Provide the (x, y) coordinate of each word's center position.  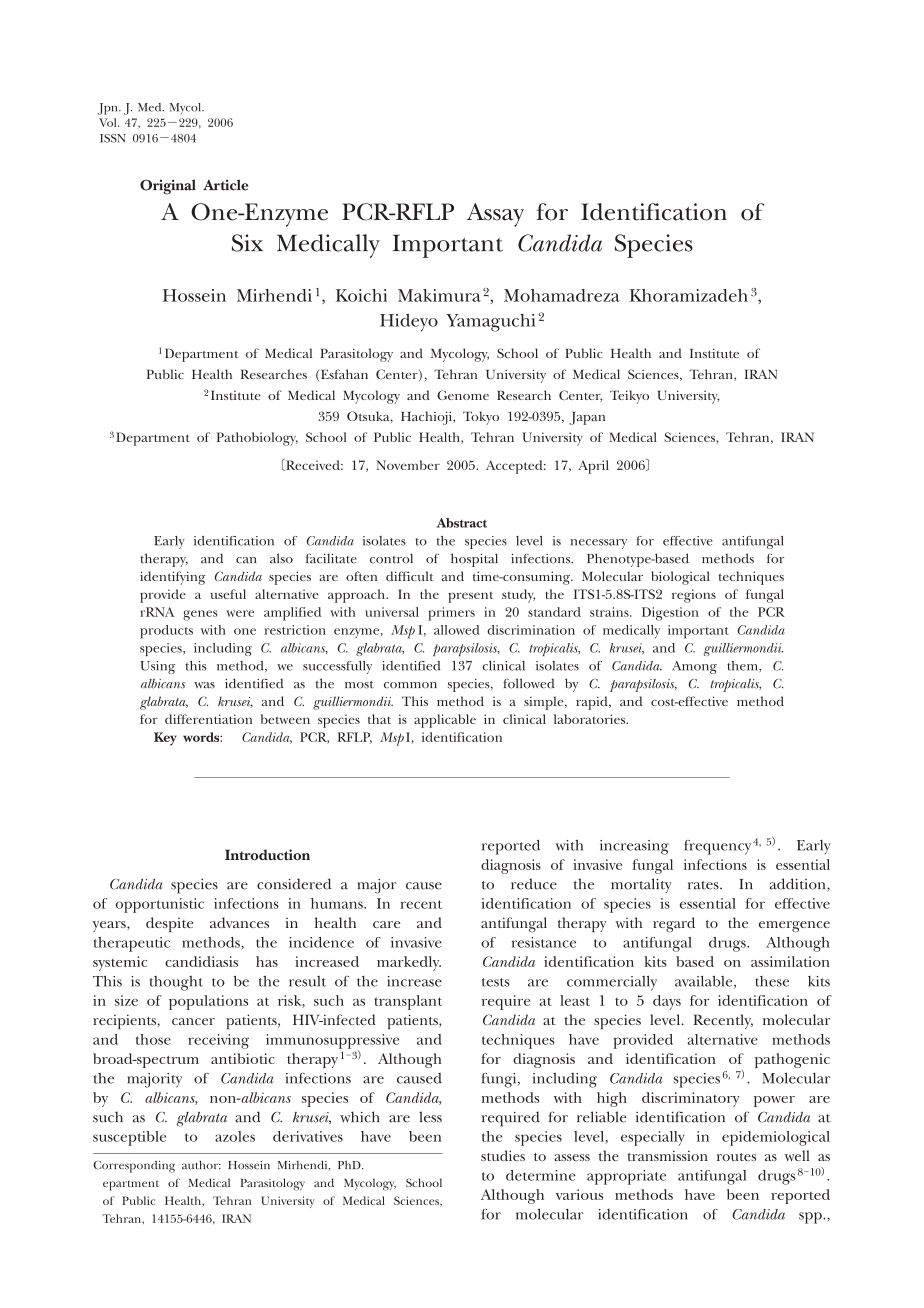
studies (503, 1155)
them (743, 666)
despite (170, 924)
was (204, 685)
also (281, 558)
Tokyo (481, 418)
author (201, 1165)
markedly (409, 963)
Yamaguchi (491, 323)
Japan (587, 418)
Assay (495, 215)
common (410, 685)
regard (674, 924)
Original (168, 187)
